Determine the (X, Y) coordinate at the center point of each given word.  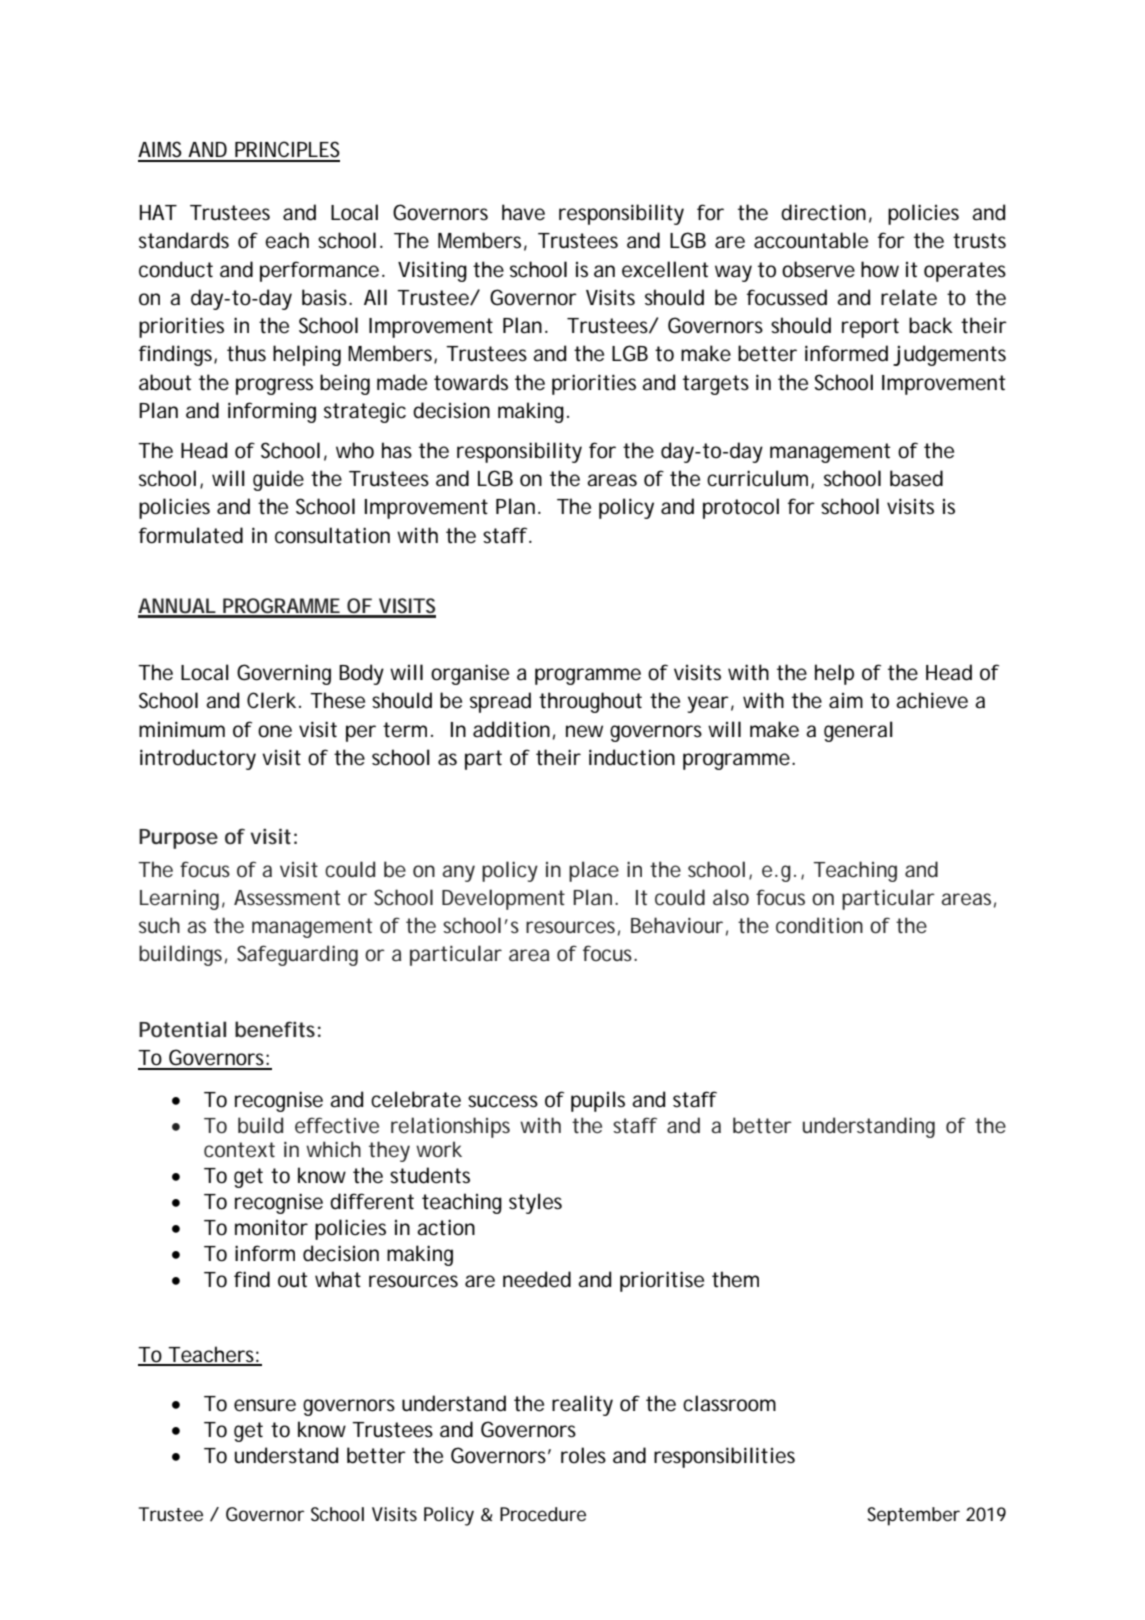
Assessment (287, 897)
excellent (665, 269)
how (880, 269)
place (594, 871)
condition (819, 925)
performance (319, 271)
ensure (265, 1405)
